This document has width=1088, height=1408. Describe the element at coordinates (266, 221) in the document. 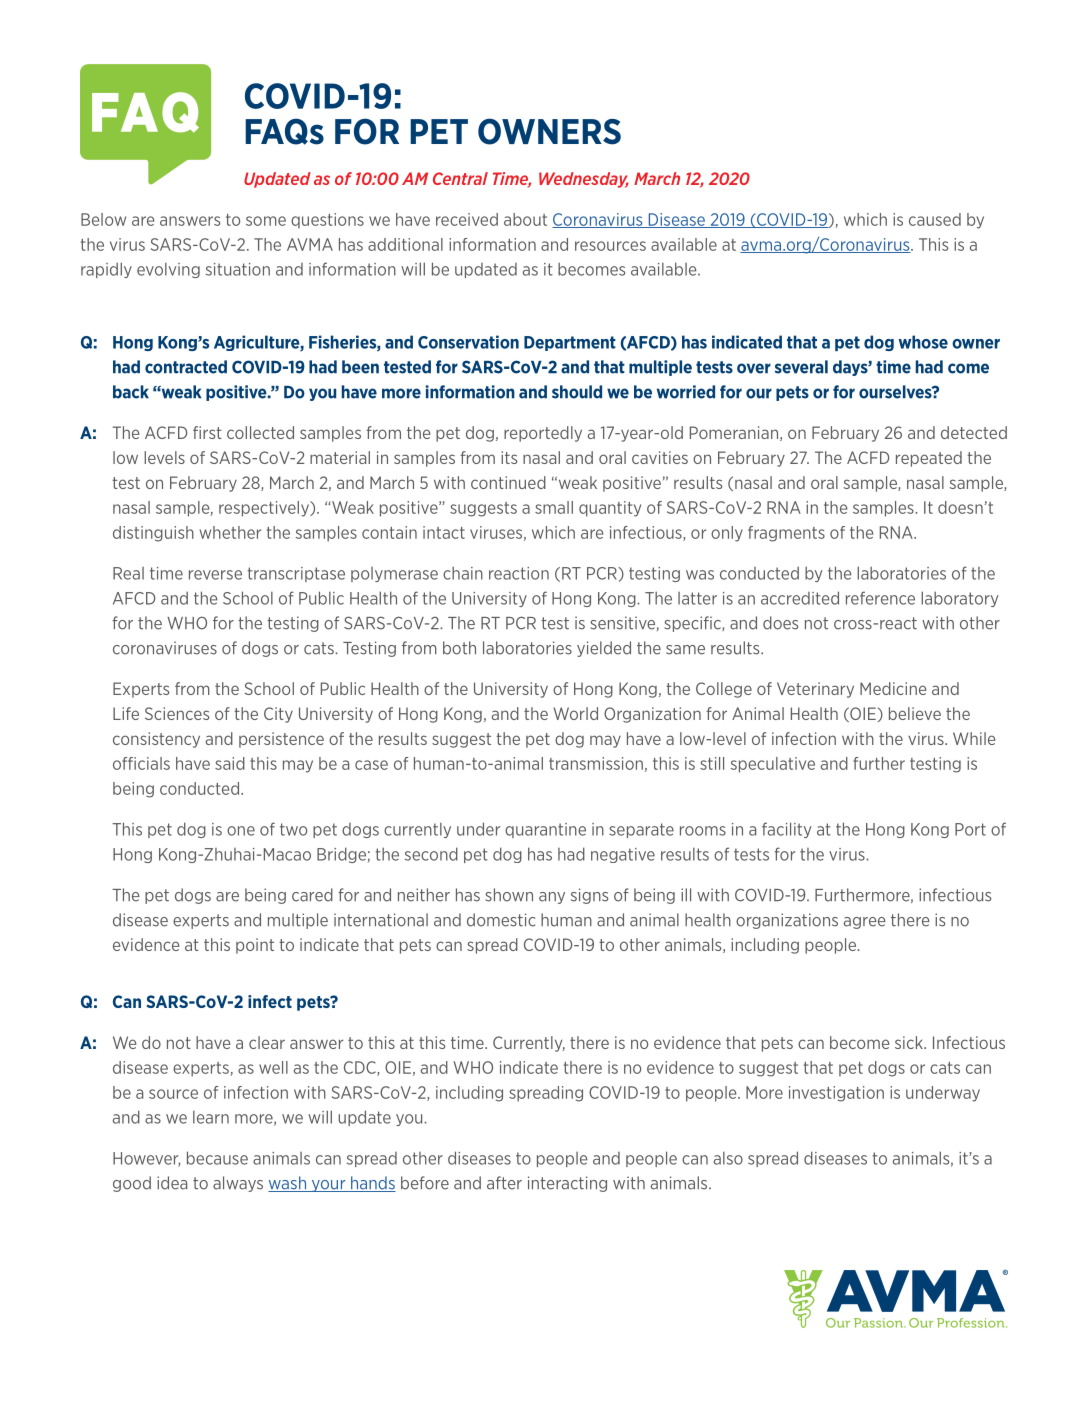

I see `some` at that location.
